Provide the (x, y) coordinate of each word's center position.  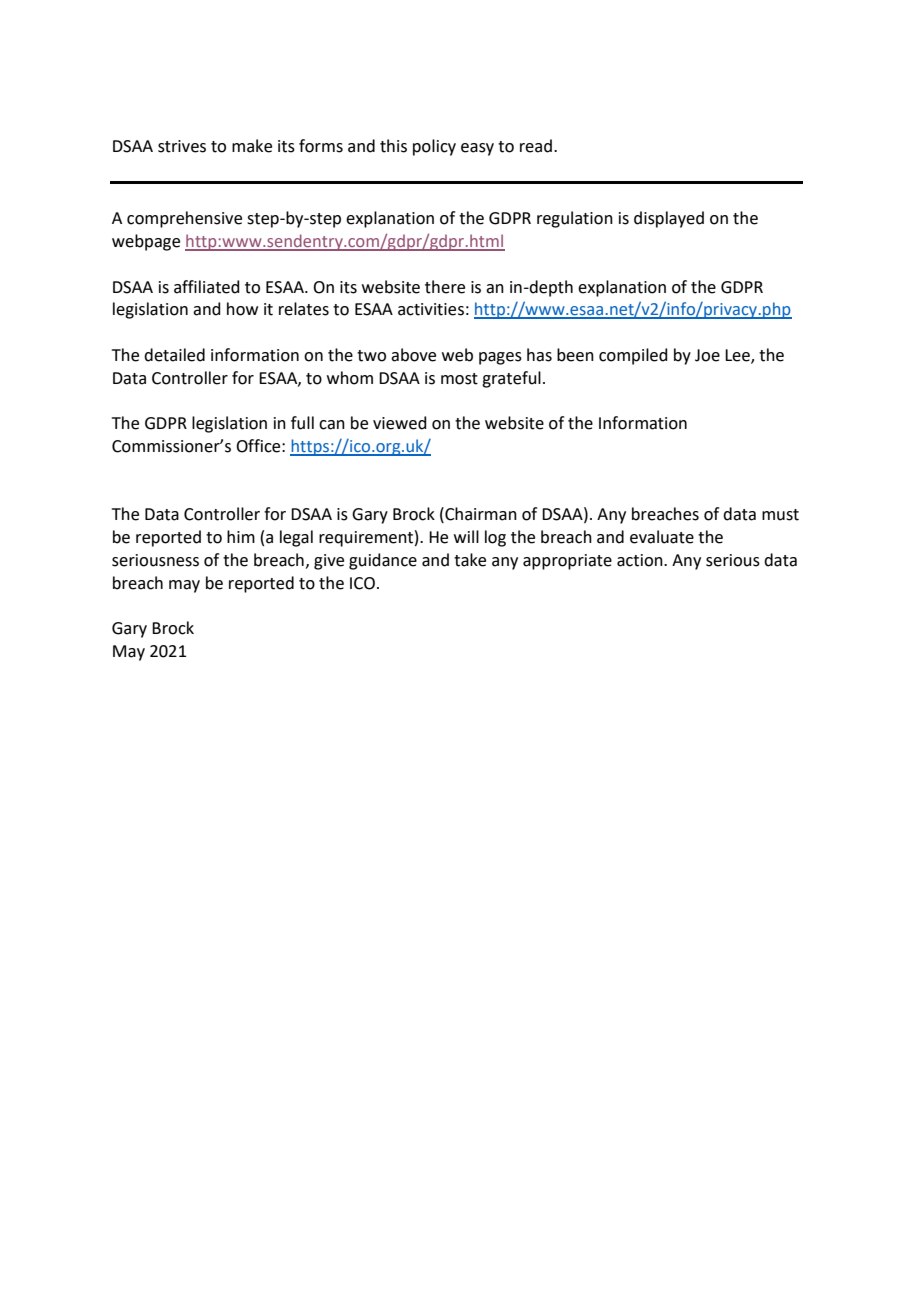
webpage (146, 242)
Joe (707, 355)
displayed (669, 219)
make (252, 146)
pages (500, 358)
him (241, 536)
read (536, 146)
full (302, 423)
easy (477, 149)
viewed (400, 423)
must (780, 515)
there (445, 287)
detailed (174, 355)
